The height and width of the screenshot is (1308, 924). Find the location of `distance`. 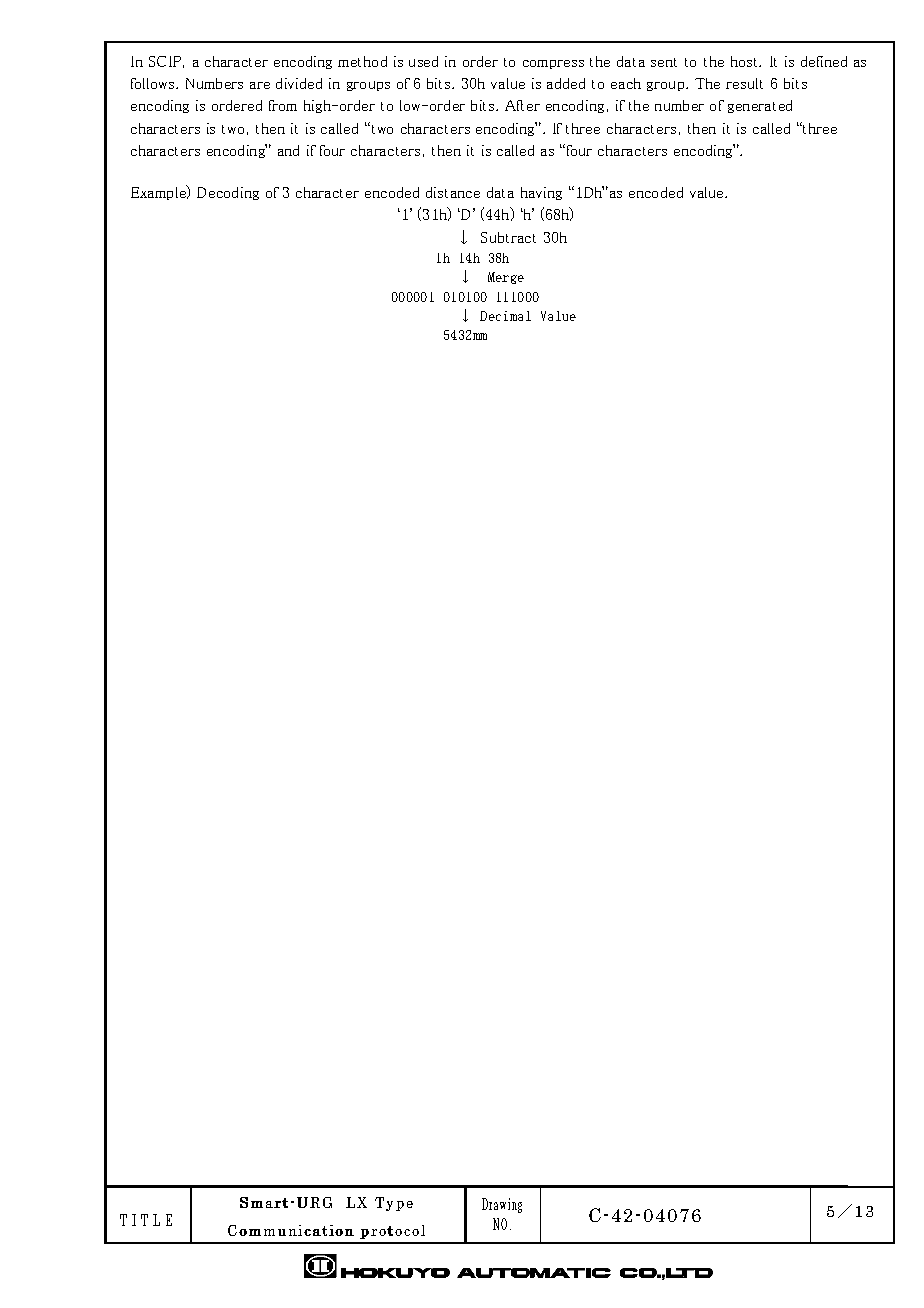

distance is located at coordinates (453, 192).
